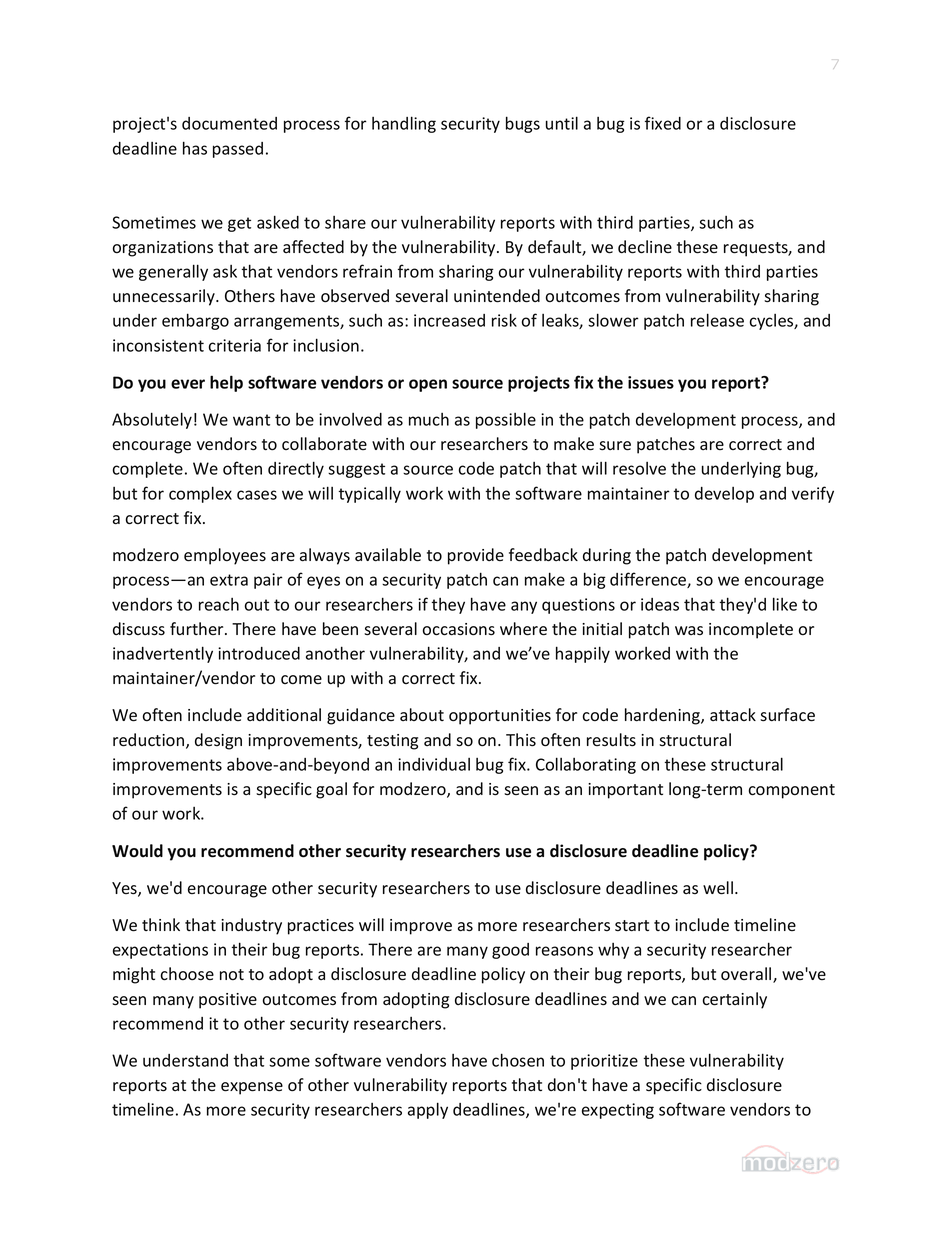  Describe the element at coordinates (252, 1088) in the page. I see `expense` at that location.
